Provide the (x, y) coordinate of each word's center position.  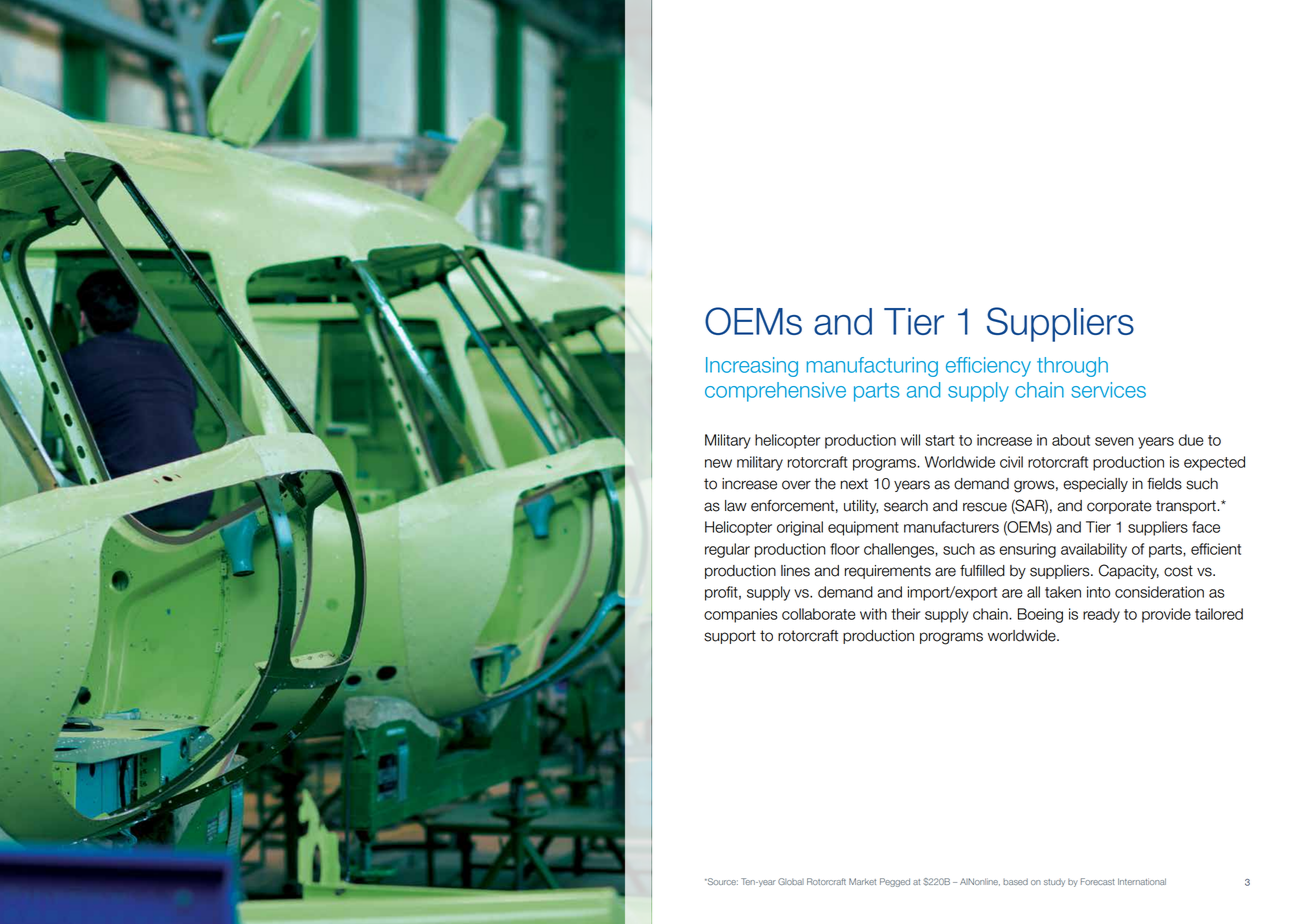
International (1142, 881)
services (1108, 390)
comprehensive (775, 392)
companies (741, 615)
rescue (985, 507)
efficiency (988, 367)
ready (1101, 615)
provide (1166, 615)
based (1015, 882)
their (905, 614)
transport (1187, 507)
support (730, 637)
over (796, 485)
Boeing (1040, 615)
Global (791, 881)
